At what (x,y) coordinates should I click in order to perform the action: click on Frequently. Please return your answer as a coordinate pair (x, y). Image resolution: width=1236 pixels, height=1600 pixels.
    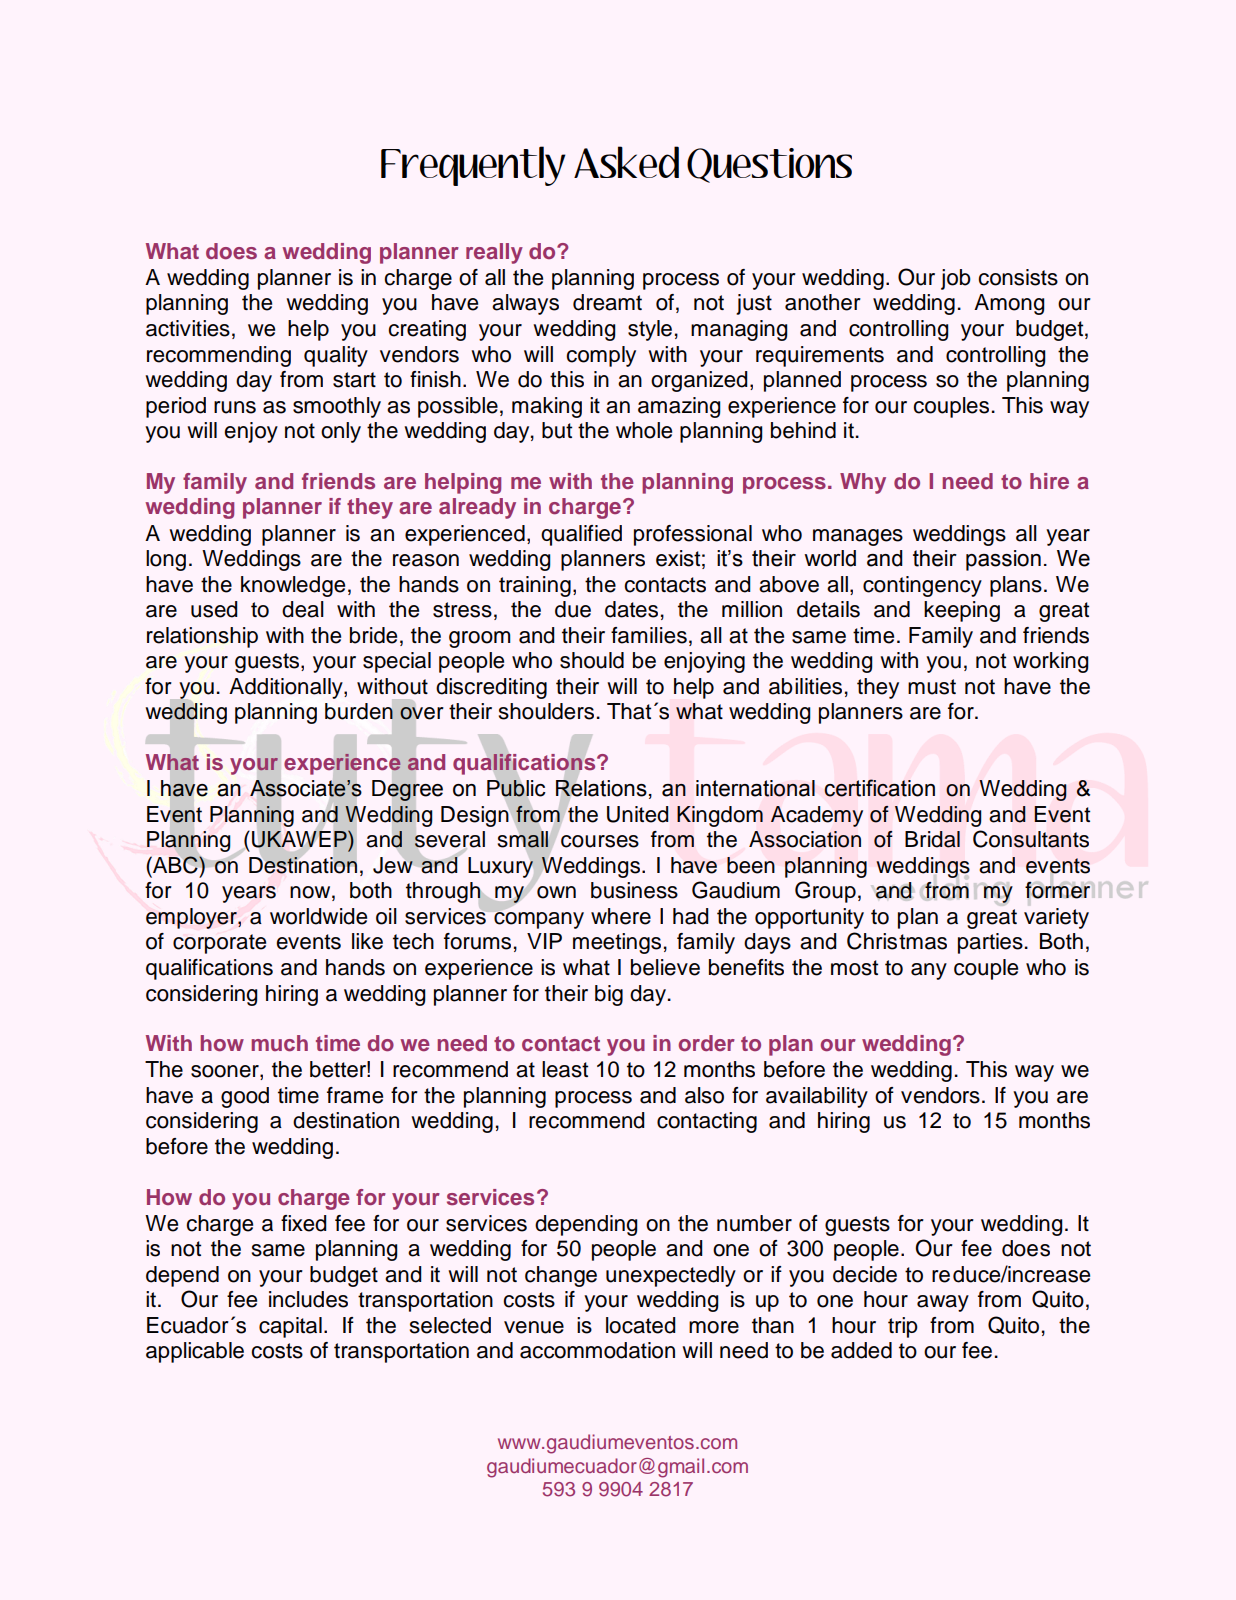
    Looking at the image, I should click on (473, 166).
